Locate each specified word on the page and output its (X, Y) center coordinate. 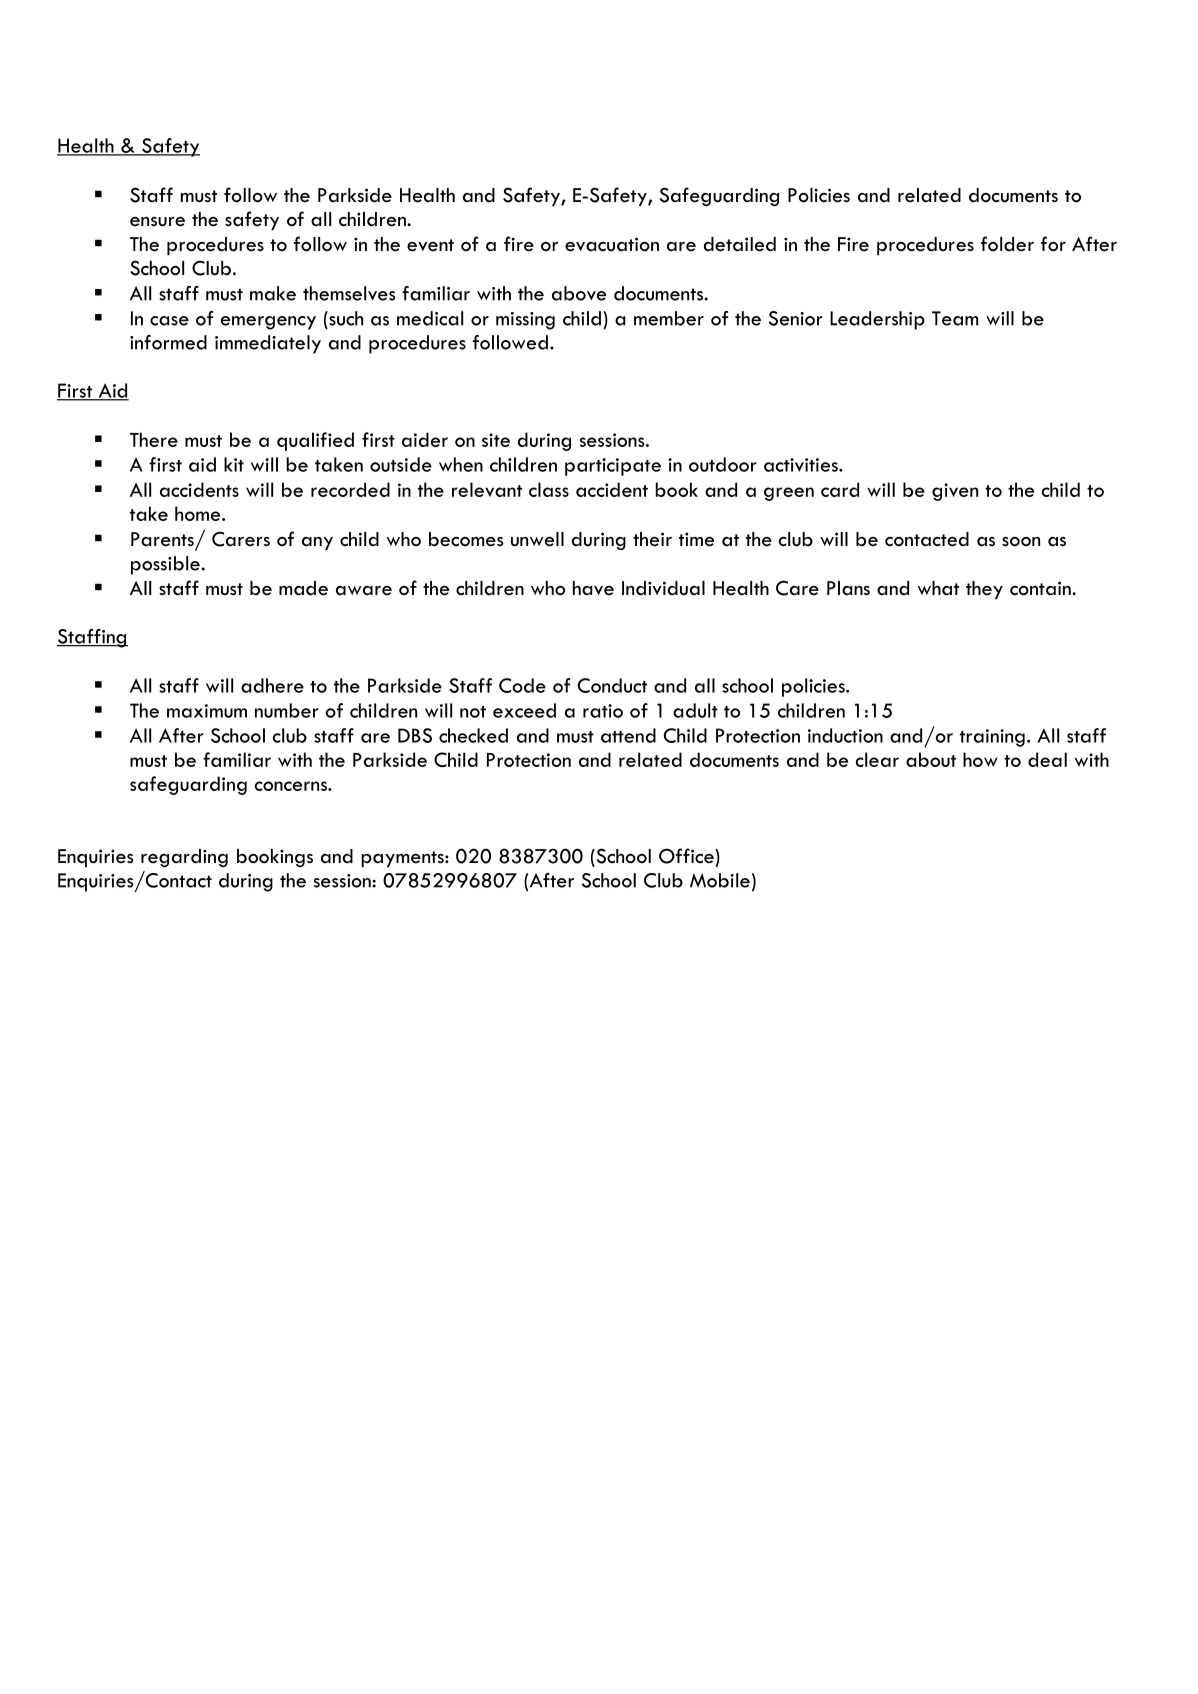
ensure (157, 222)
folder (1007, 244)
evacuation (612, 244)
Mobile (720, 880)
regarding (184, 858)
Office (687, 856)
